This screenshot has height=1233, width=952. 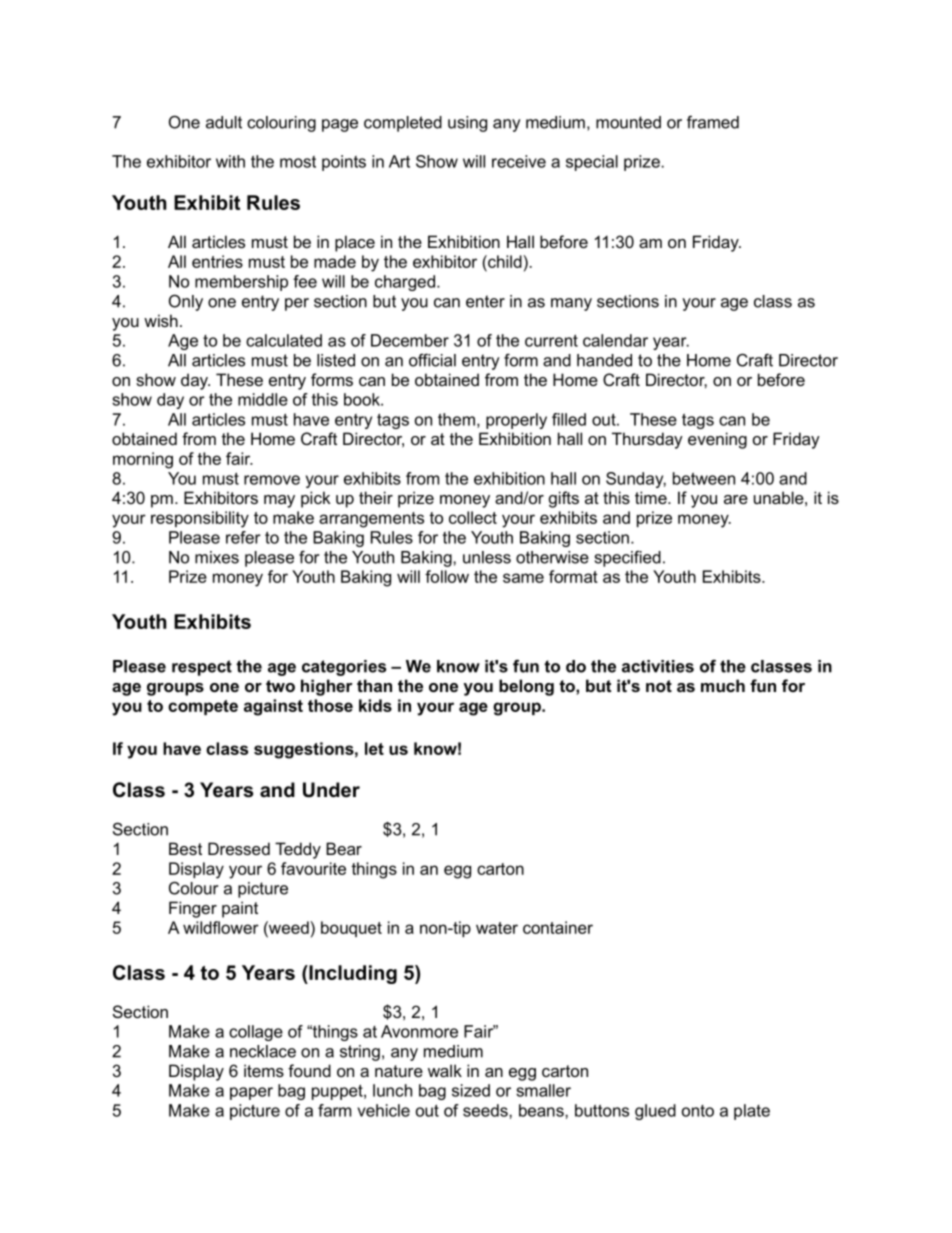 What do you see at coordinates (447, 576) in the screenshot?
I see `follow` at bounding box center [447, 576].
